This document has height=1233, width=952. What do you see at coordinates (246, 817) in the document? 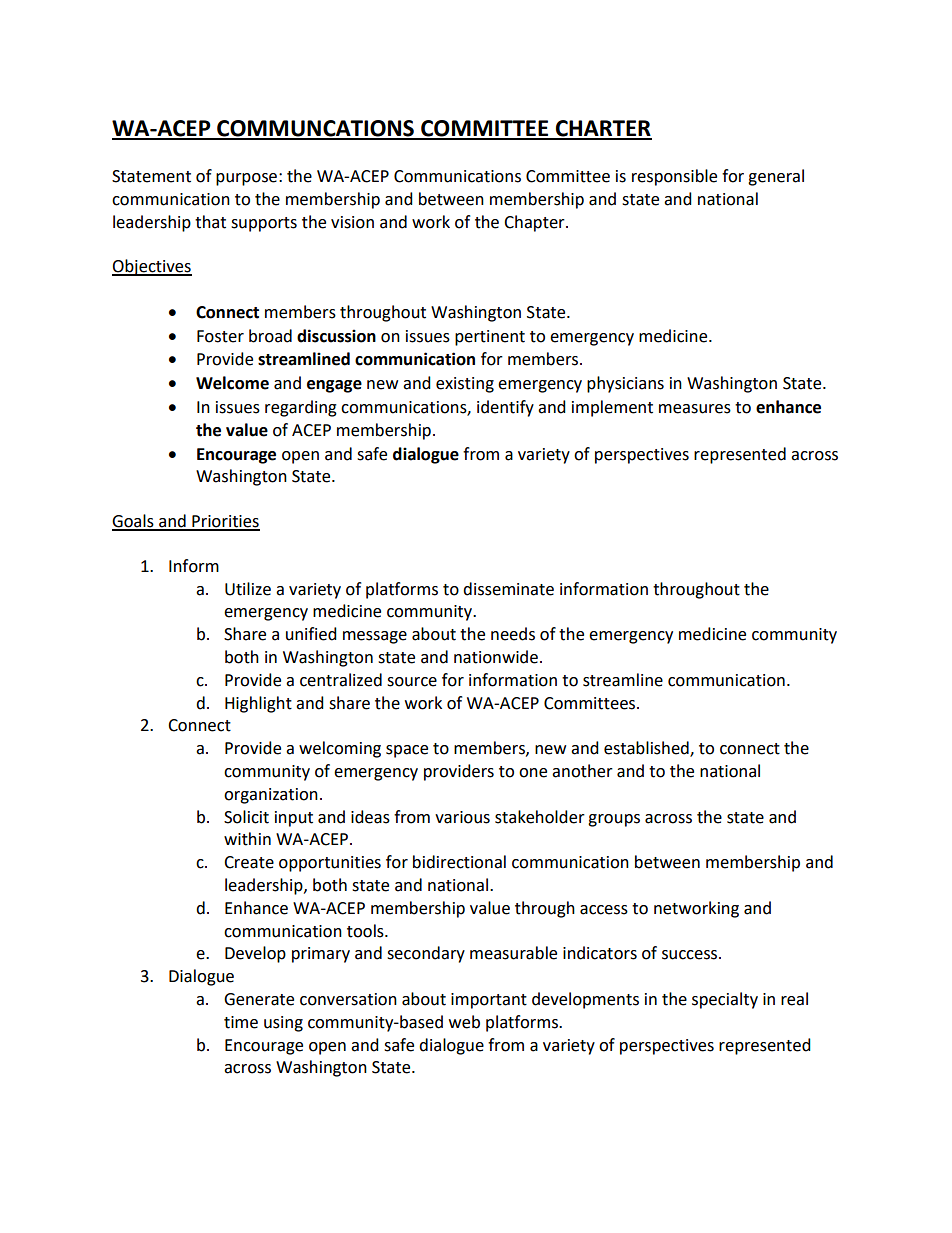
I see `Solicit` at bounding box center [246, 817].
